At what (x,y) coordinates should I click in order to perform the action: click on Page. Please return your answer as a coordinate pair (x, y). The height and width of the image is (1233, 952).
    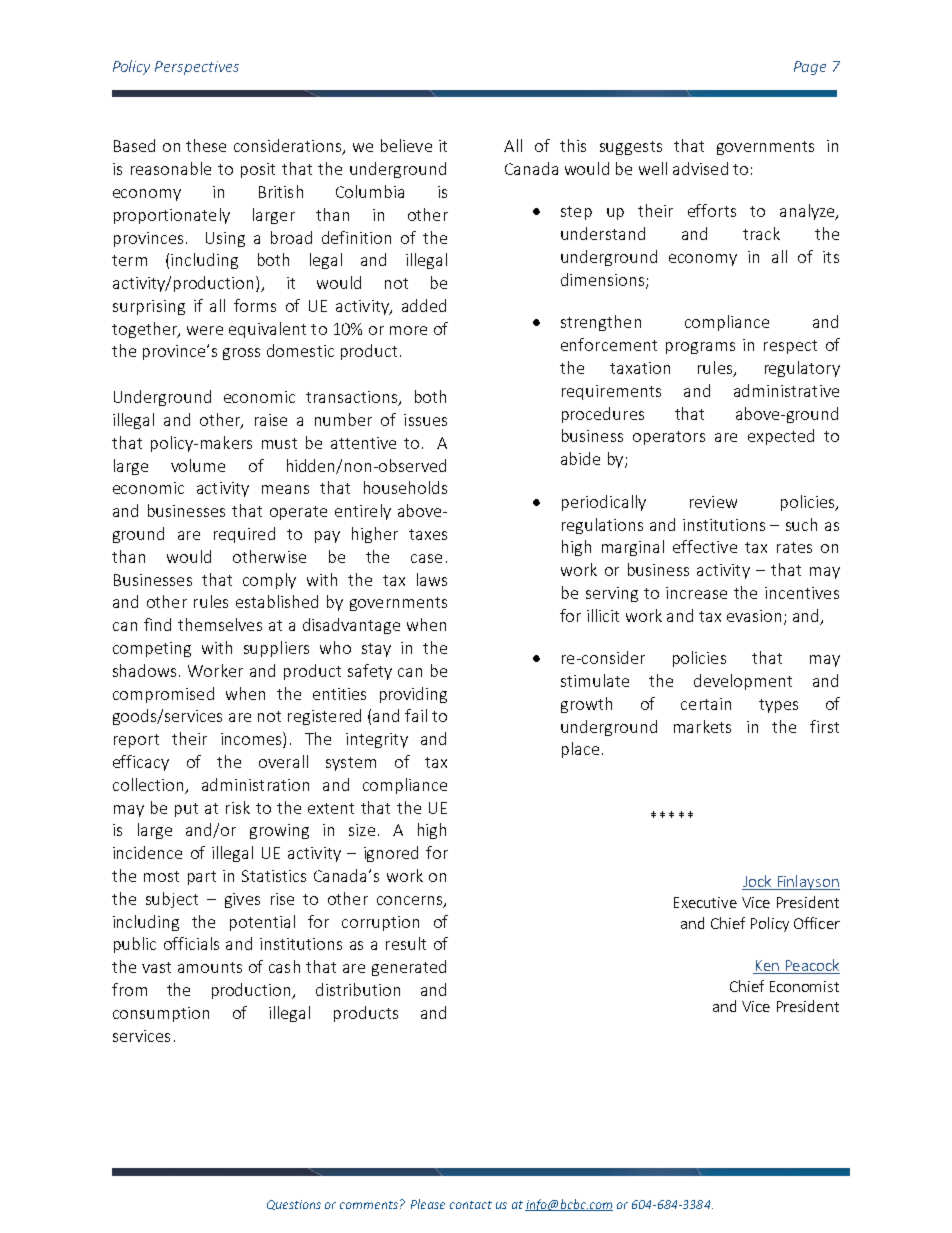
    Looking at the image, I should click on (810, 68).
